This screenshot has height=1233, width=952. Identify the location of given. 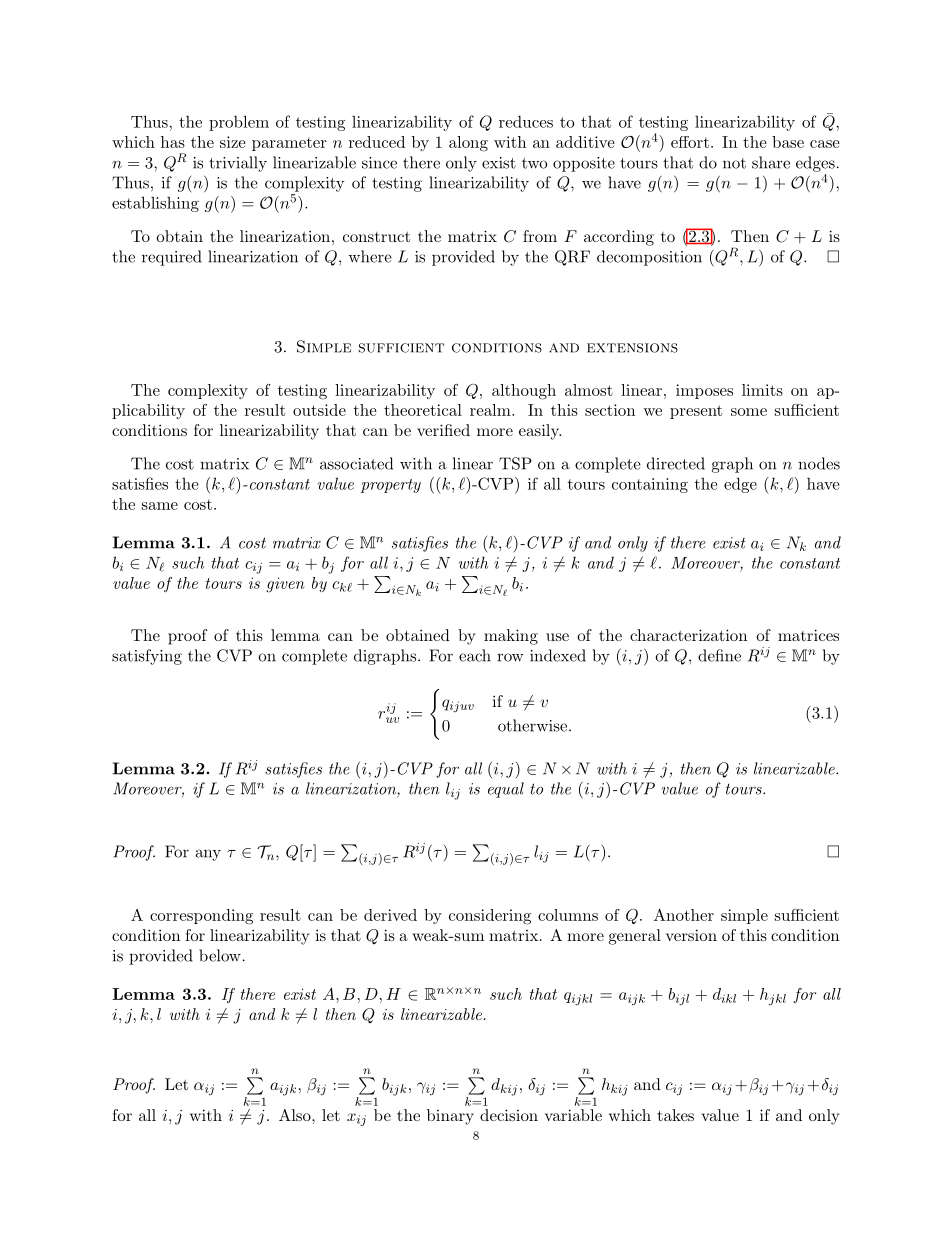
(285, 585).
